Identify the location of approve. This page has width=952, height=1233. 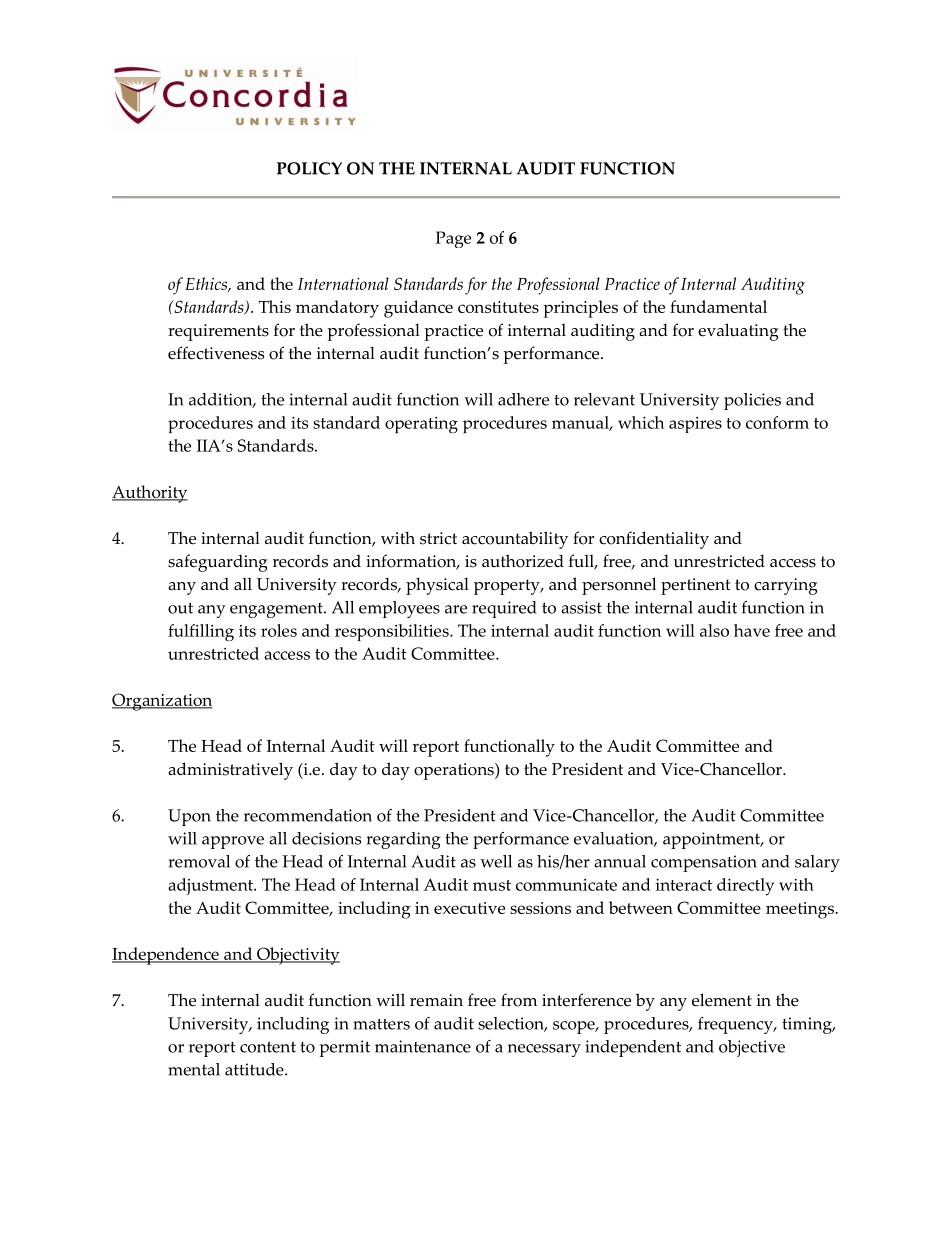
(233, 842).
